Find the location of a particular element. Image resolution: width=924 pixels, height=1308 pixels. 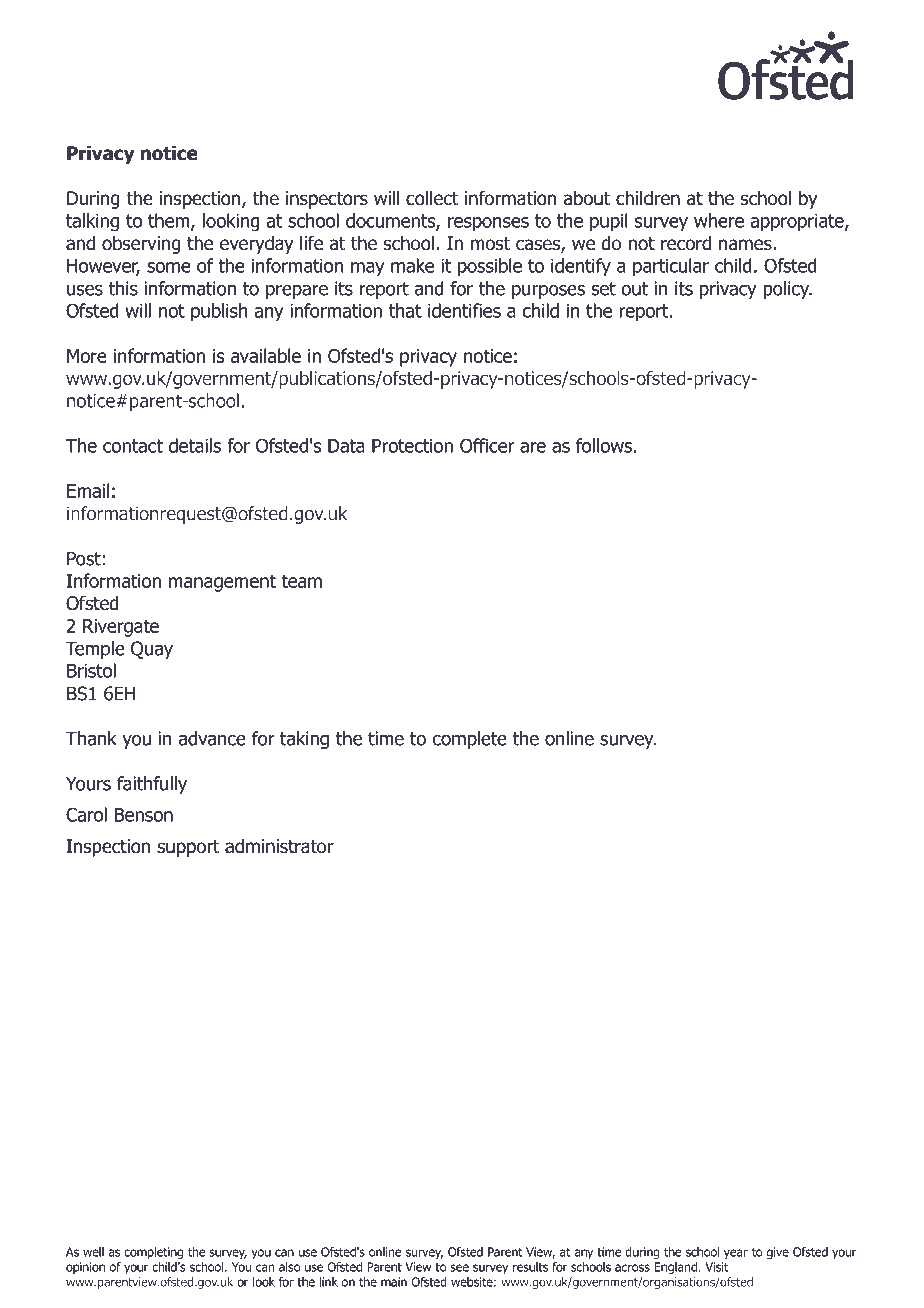

follows is located at coordinates (604, 445).
